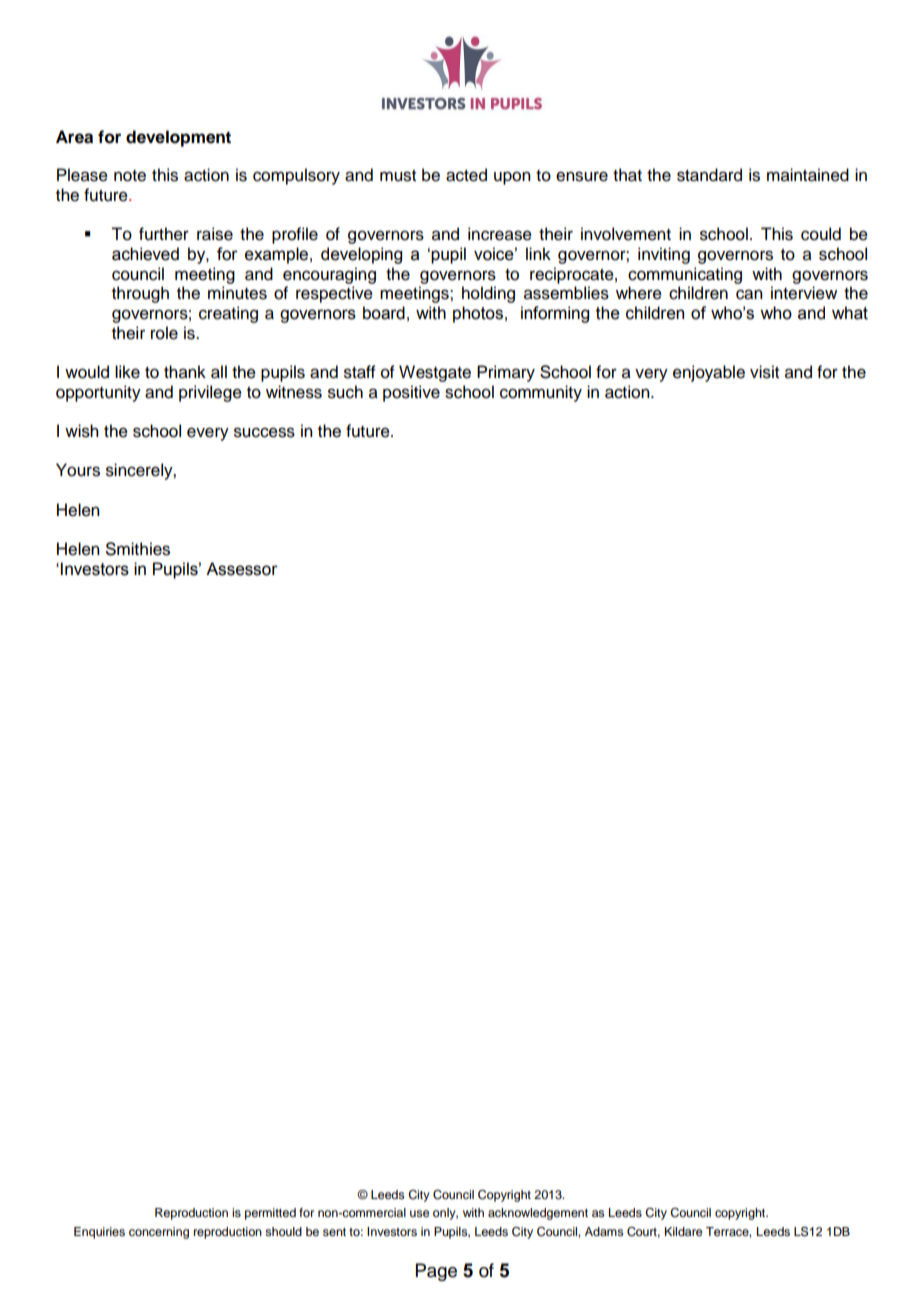 This screenshot has width=924, height=1308. I want to click on success, so click(264, 432).
